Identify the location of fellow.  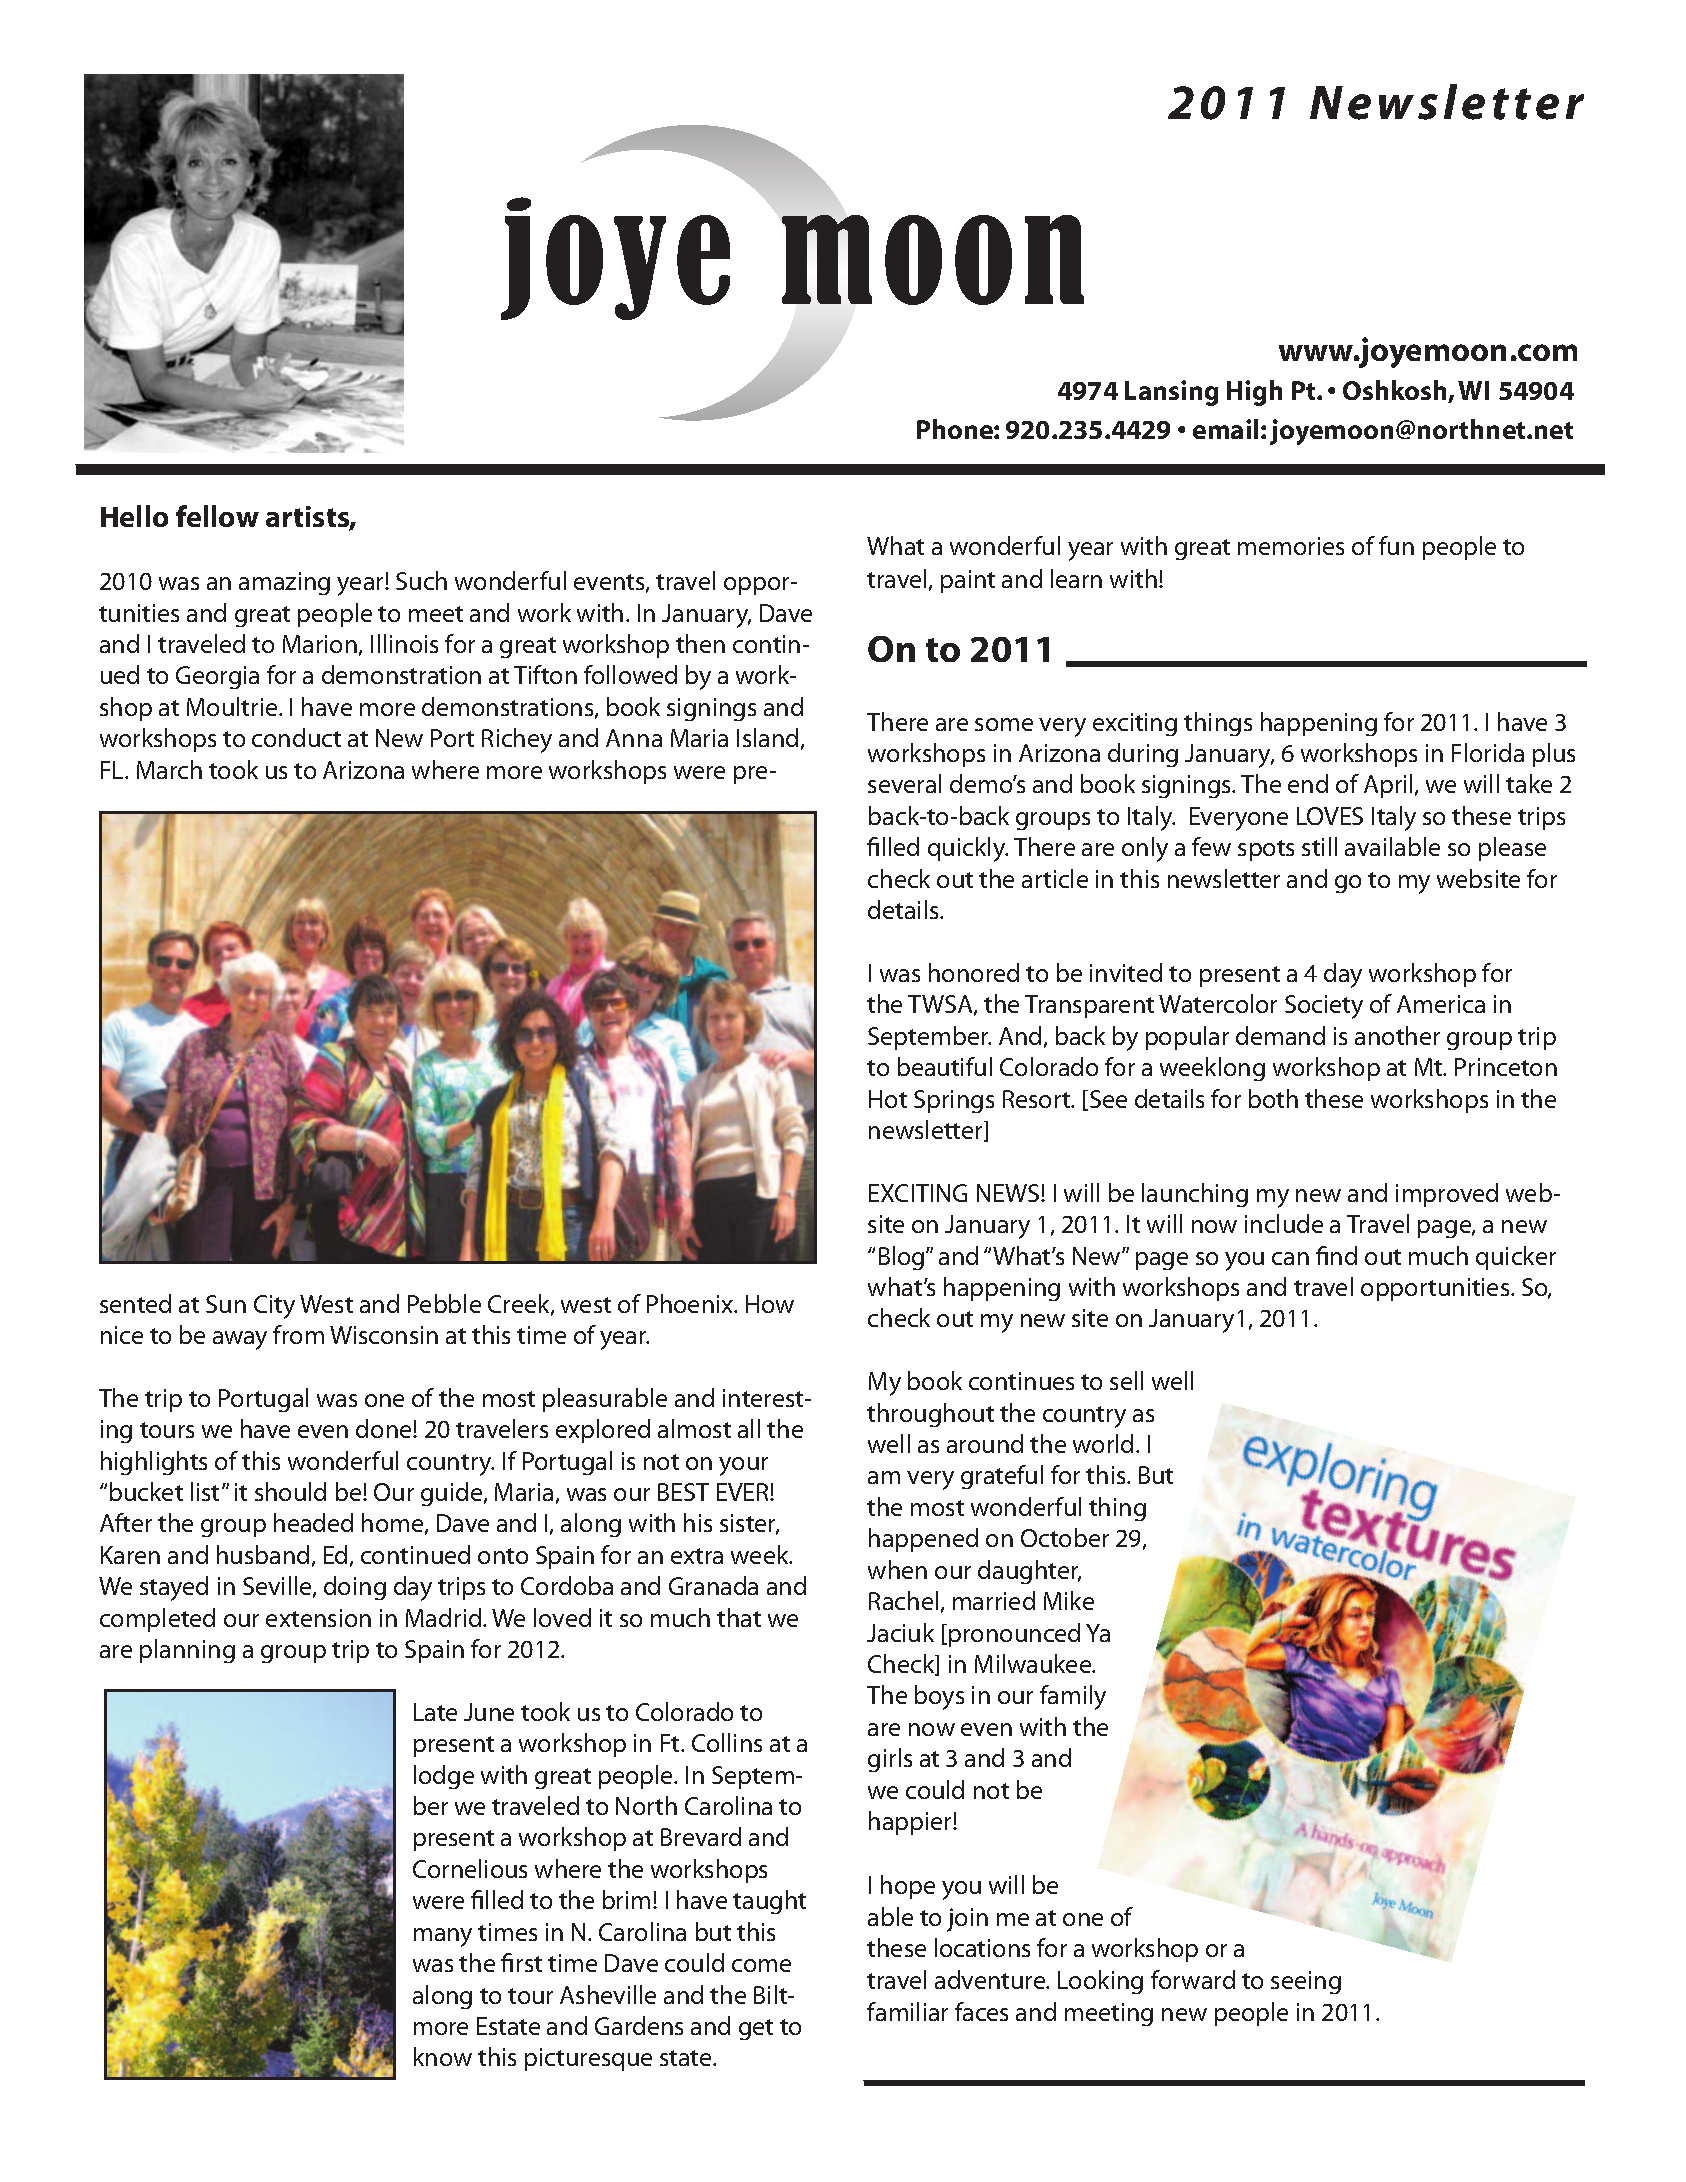
(217, 516).
